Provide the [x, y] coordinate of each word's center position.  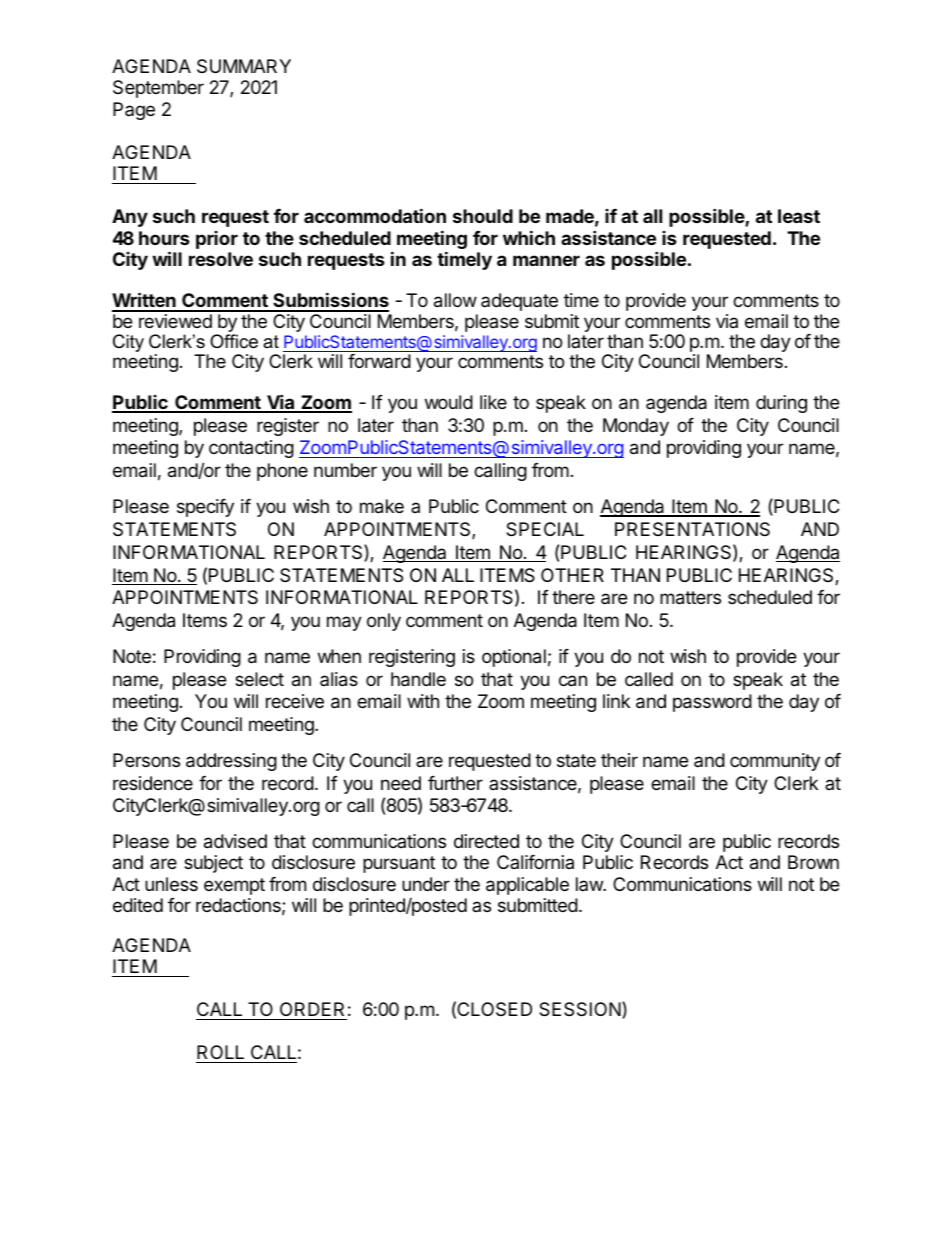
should [483, 216]
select [259, 679]
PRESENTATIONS [692, 529]
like [493, 402]
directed [486, 841]
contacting [251, 449]
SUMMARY [244, 66]
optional [514, 658]
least [799, 216]
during [781, 404]
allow [455, 300]
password [712, 703]
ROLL [221, 1054]
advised [235, 841]
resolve [221, 259]
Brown [813, 862]
